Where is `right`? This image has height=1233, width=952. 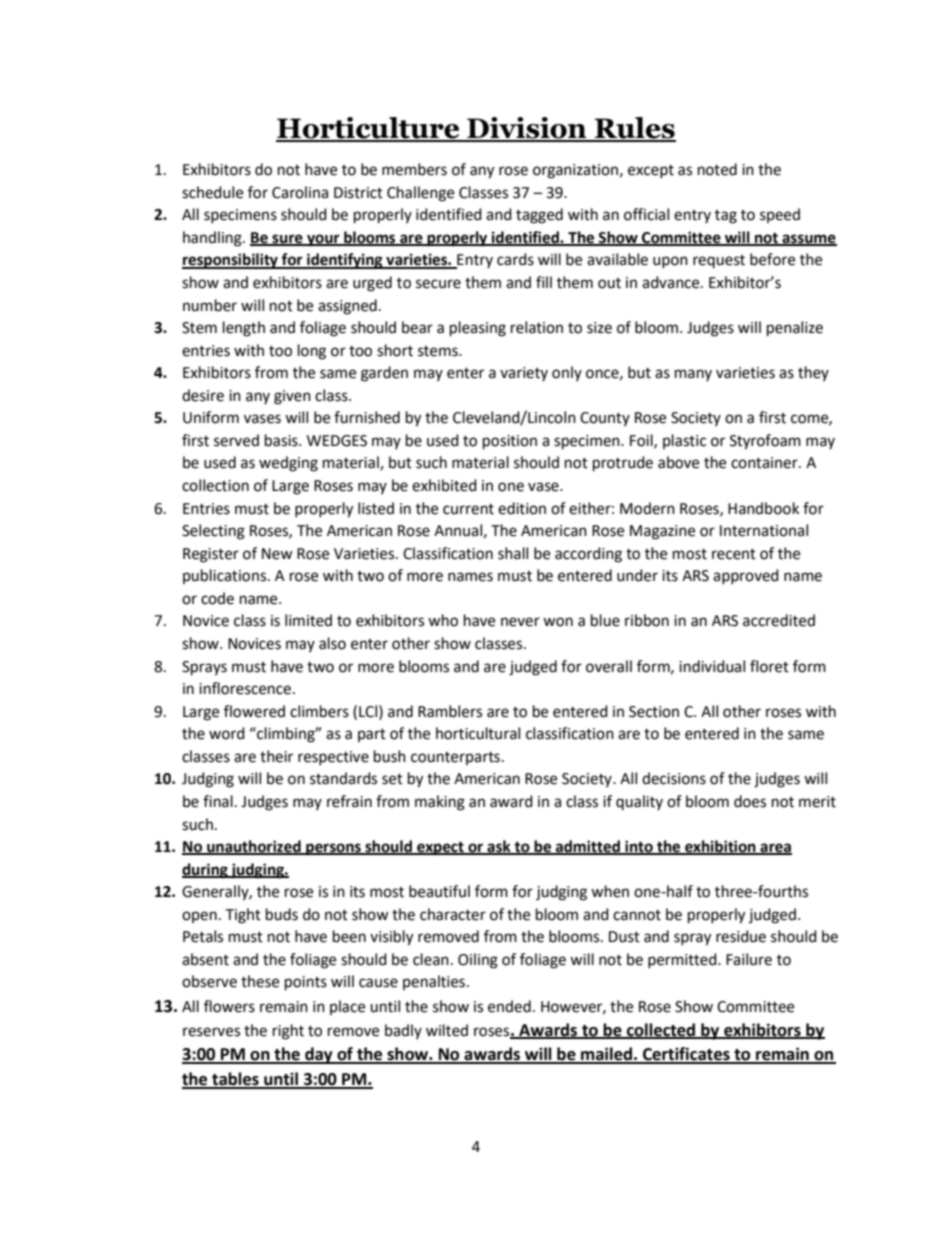
right is located at coordinates (288, 1032).
